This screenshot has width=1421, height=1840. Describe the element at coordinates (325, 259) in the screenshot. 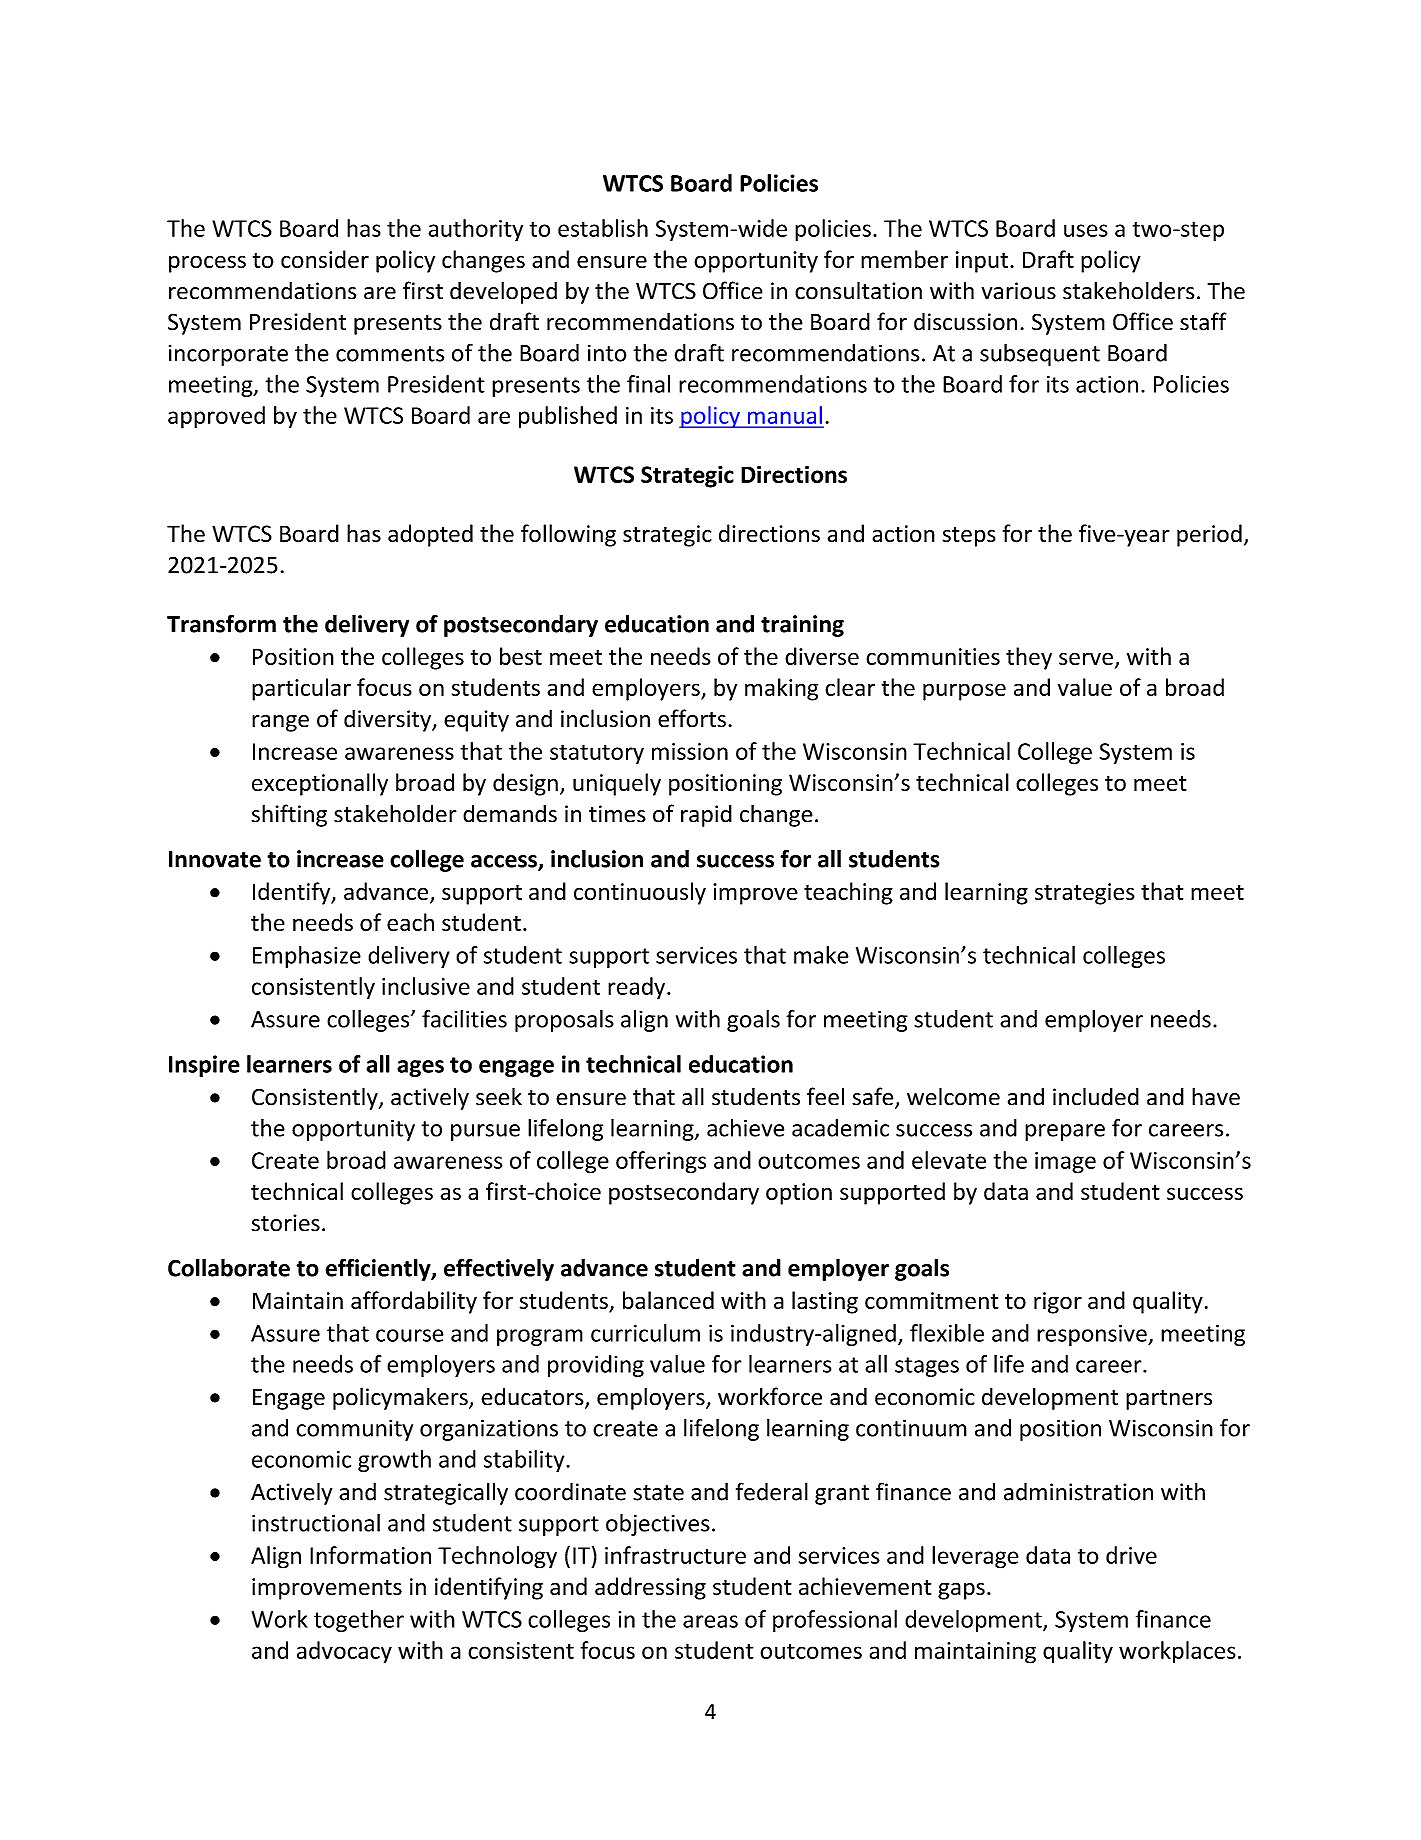

I see `consider` at that location.
